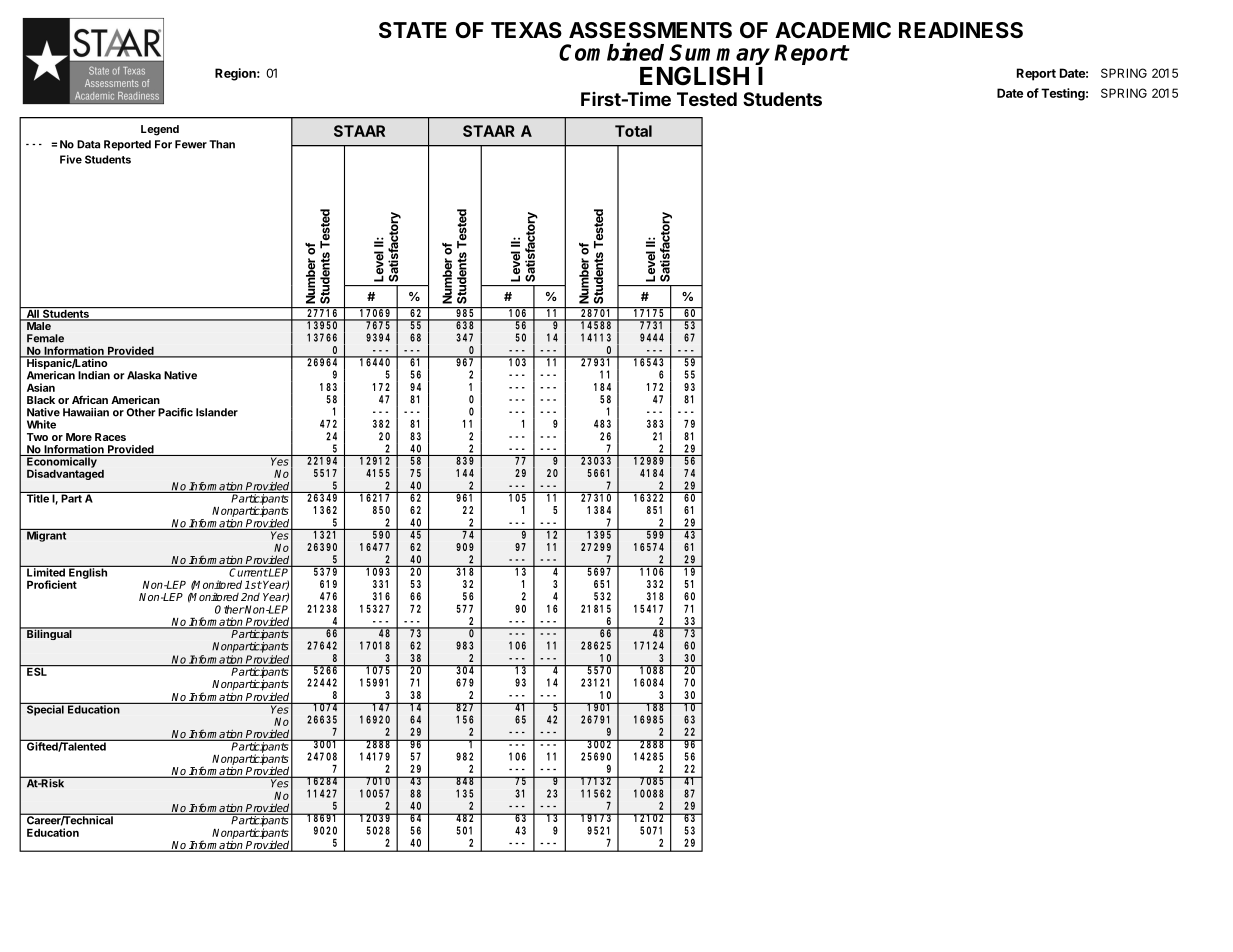  Describe the element at coordinates (526, 30) in the screenshot. I see `TEXAS` at that location.
